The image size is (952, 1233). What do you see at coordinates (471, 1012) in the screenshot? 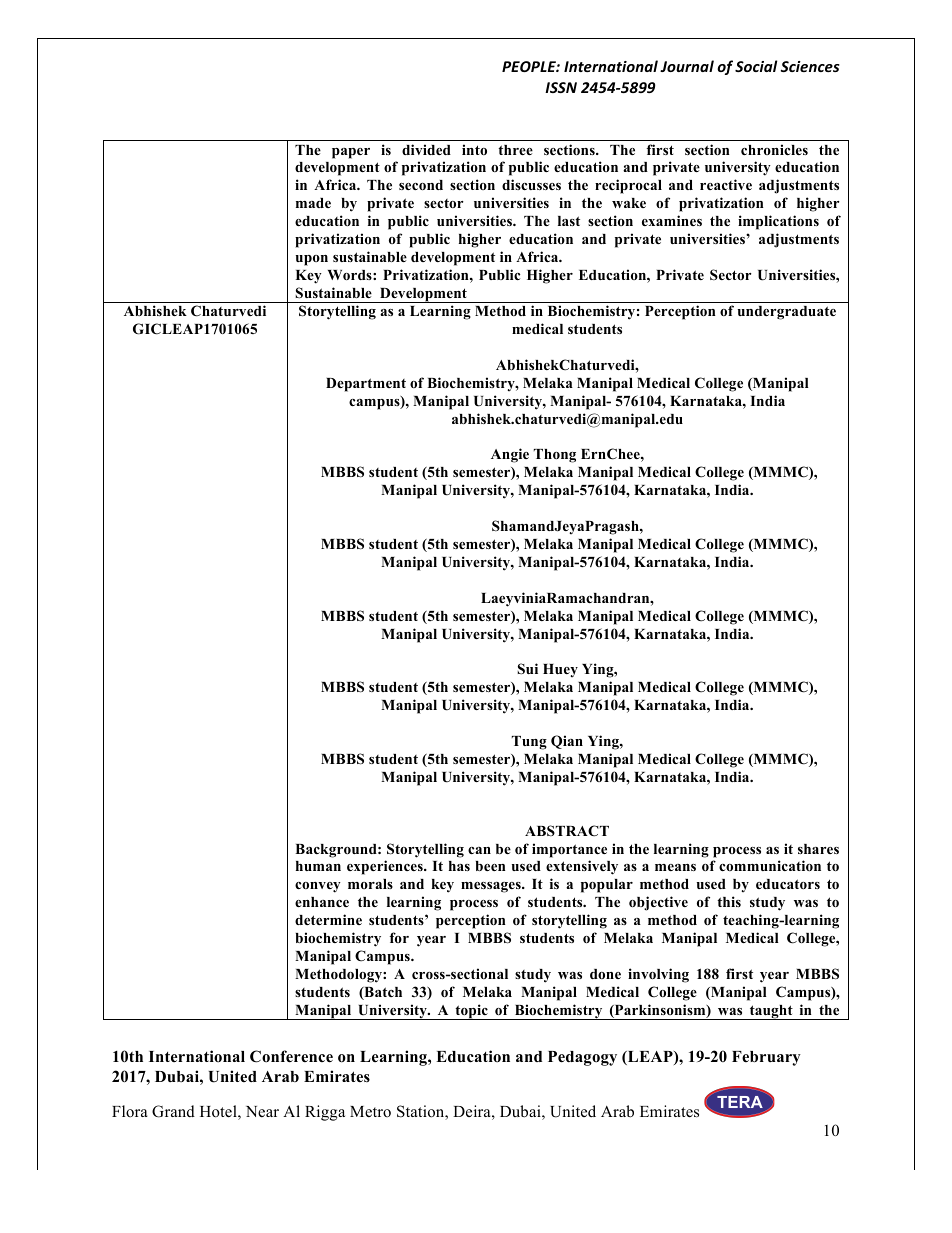
I see `topic` at bounding box center [471, 1012].
